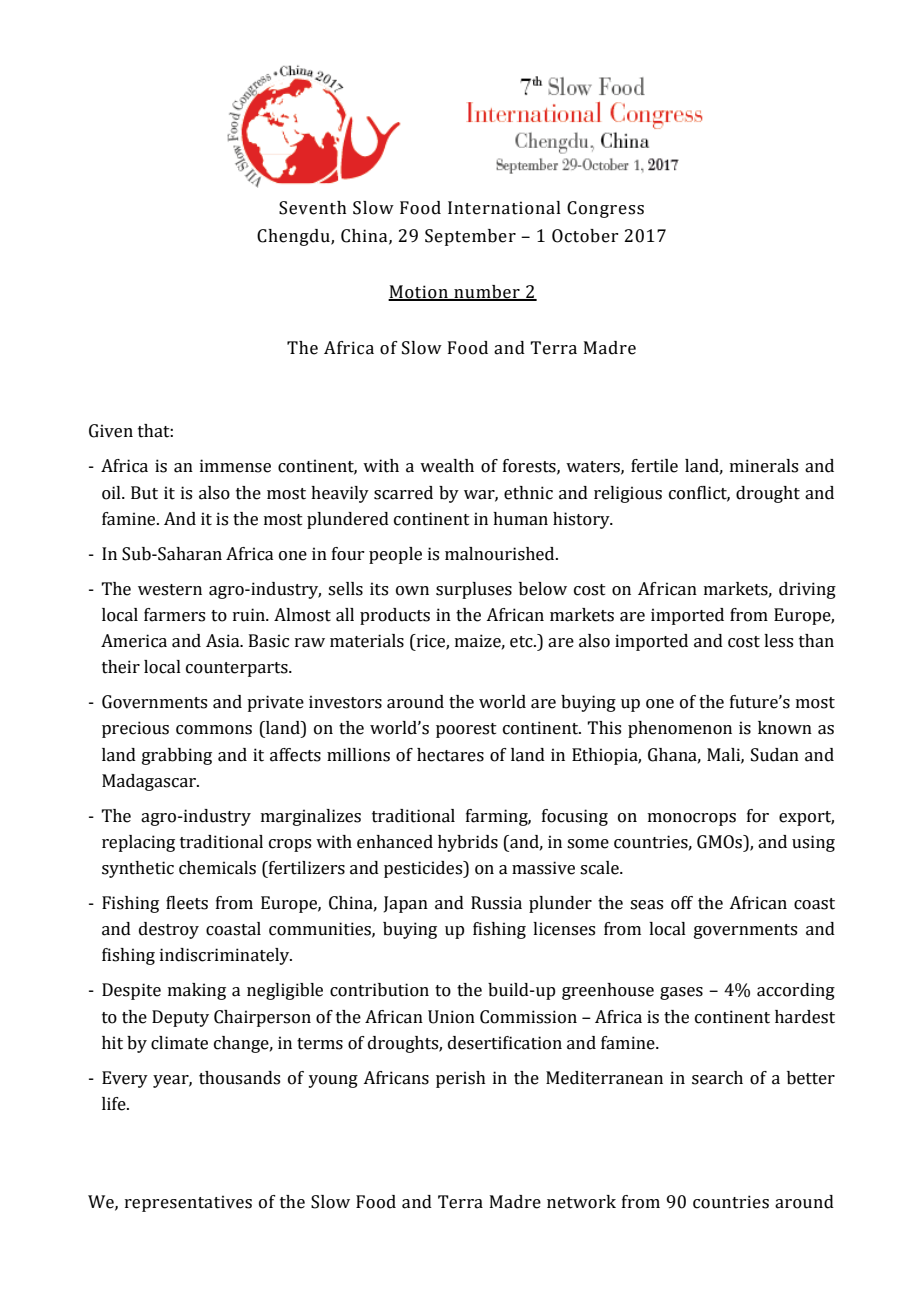 The width and height of the page is (924, 1308). I want to click on surpluses, so click(474, 590).
